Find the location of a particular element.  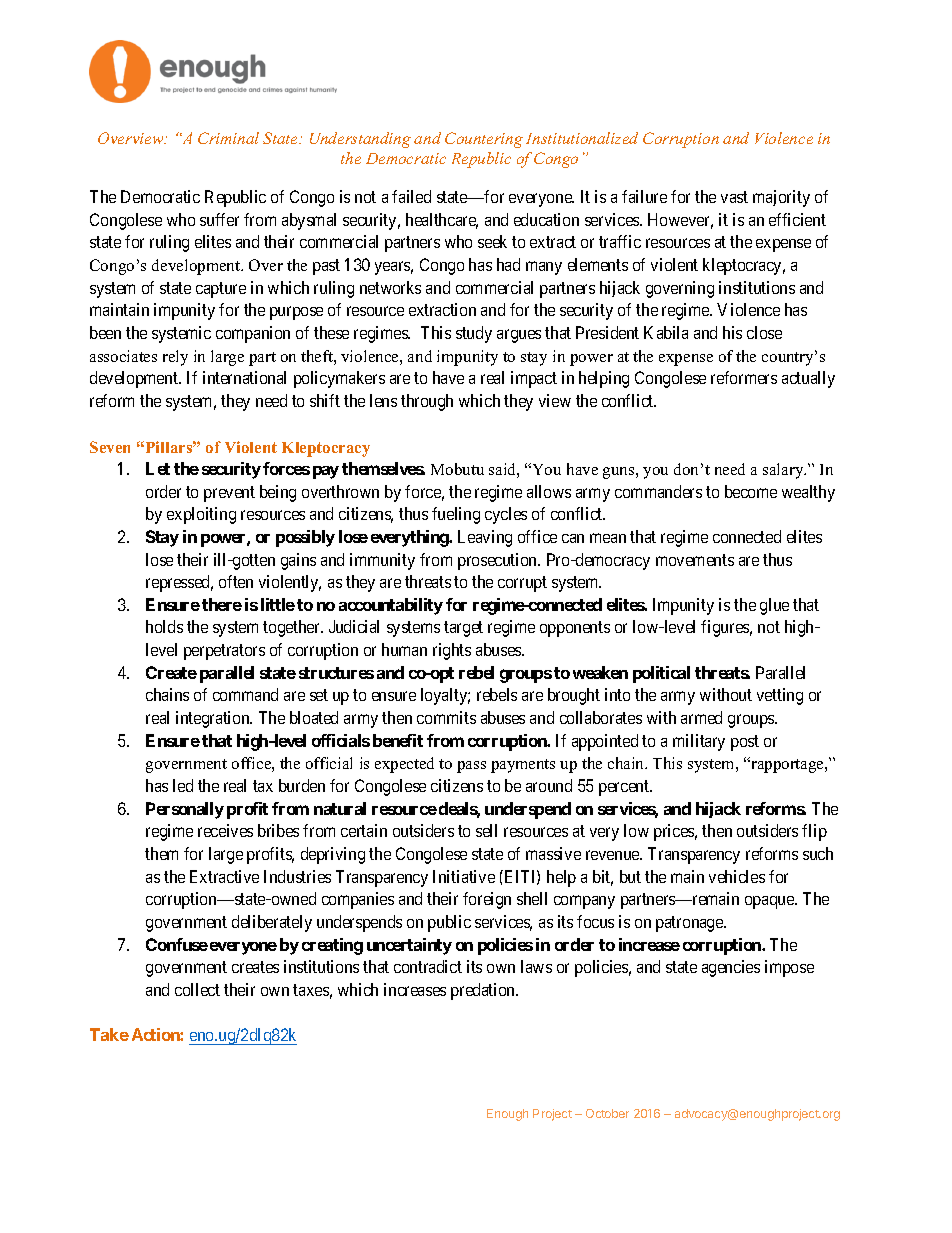

Countering is located at coordinates (484, 140).
